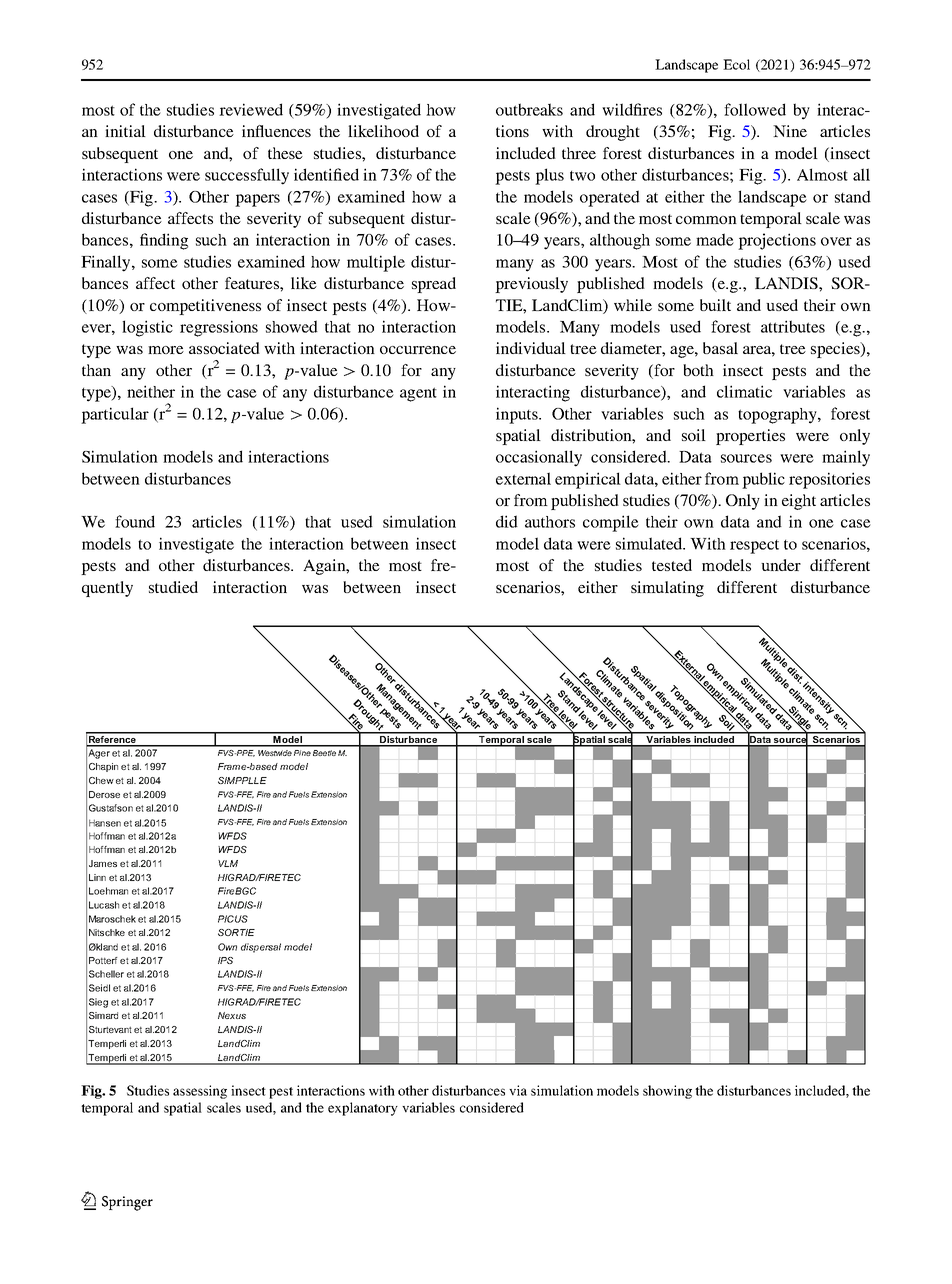 Image resolution: width=952 pixels, height=1284 pixels. I want to click on occurrence, so click(418, 350).
